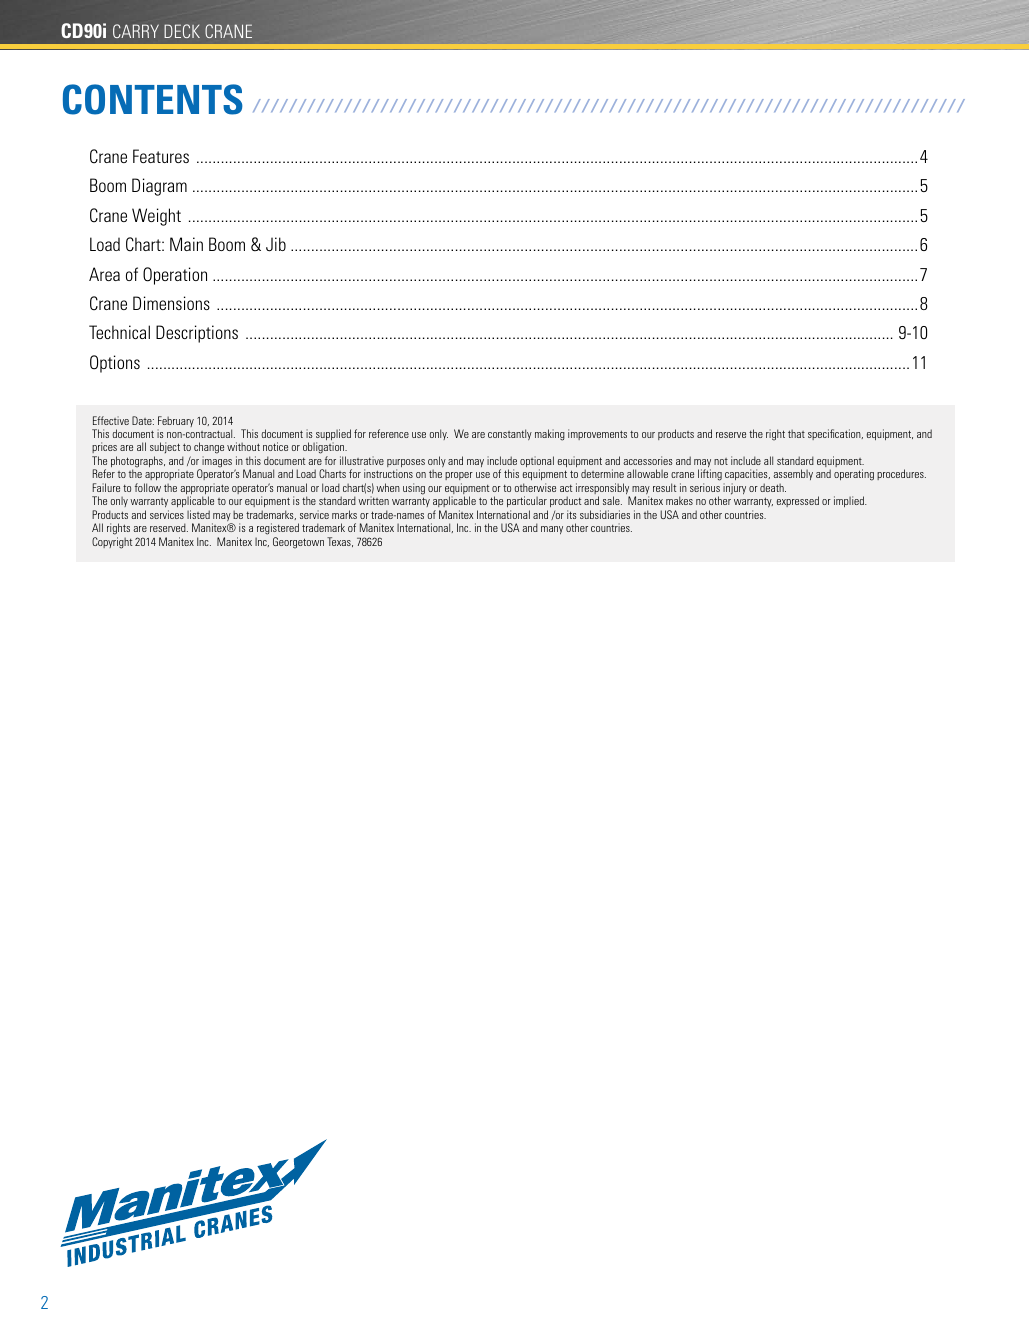 The height and width of the image is (1331, 1029). Describe the element at coordinates (171, 303) in the image. I see `Dimensions` at that location.
